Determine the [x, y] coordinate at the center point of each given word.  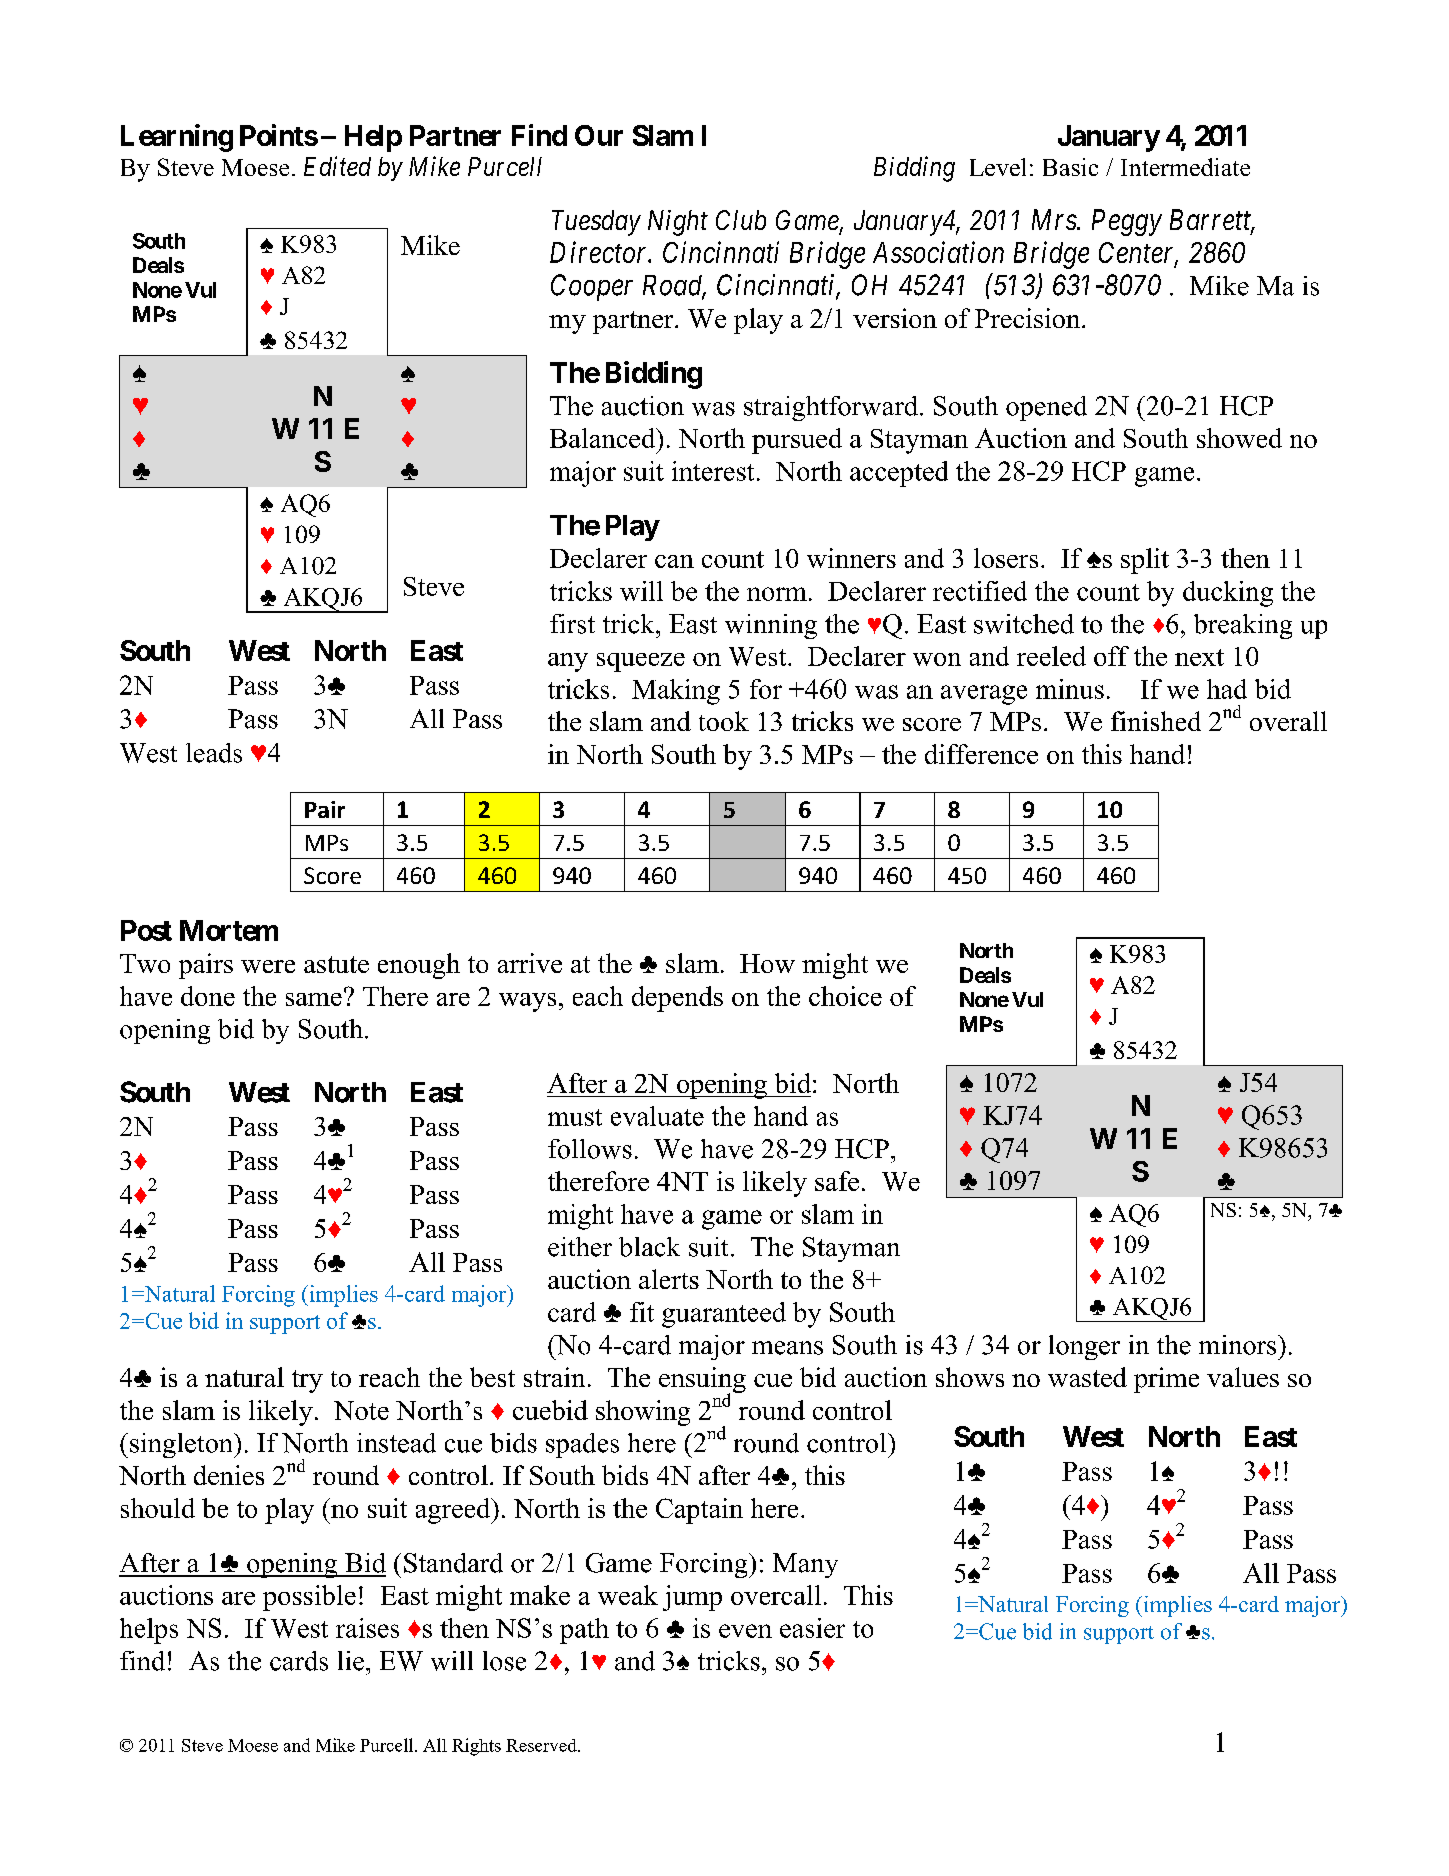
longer [1084, 1347]
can [674, 561]
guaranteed [724, 1315]
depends [677, 999]
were [268, 966]
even [745, 1631]
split [1145, 561]
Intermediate [1185, 167]
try [307, 1381]
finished [1156, 721]
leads [214, 753]
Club [741, 220]
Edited [337, 166]
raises [367, 1628]
